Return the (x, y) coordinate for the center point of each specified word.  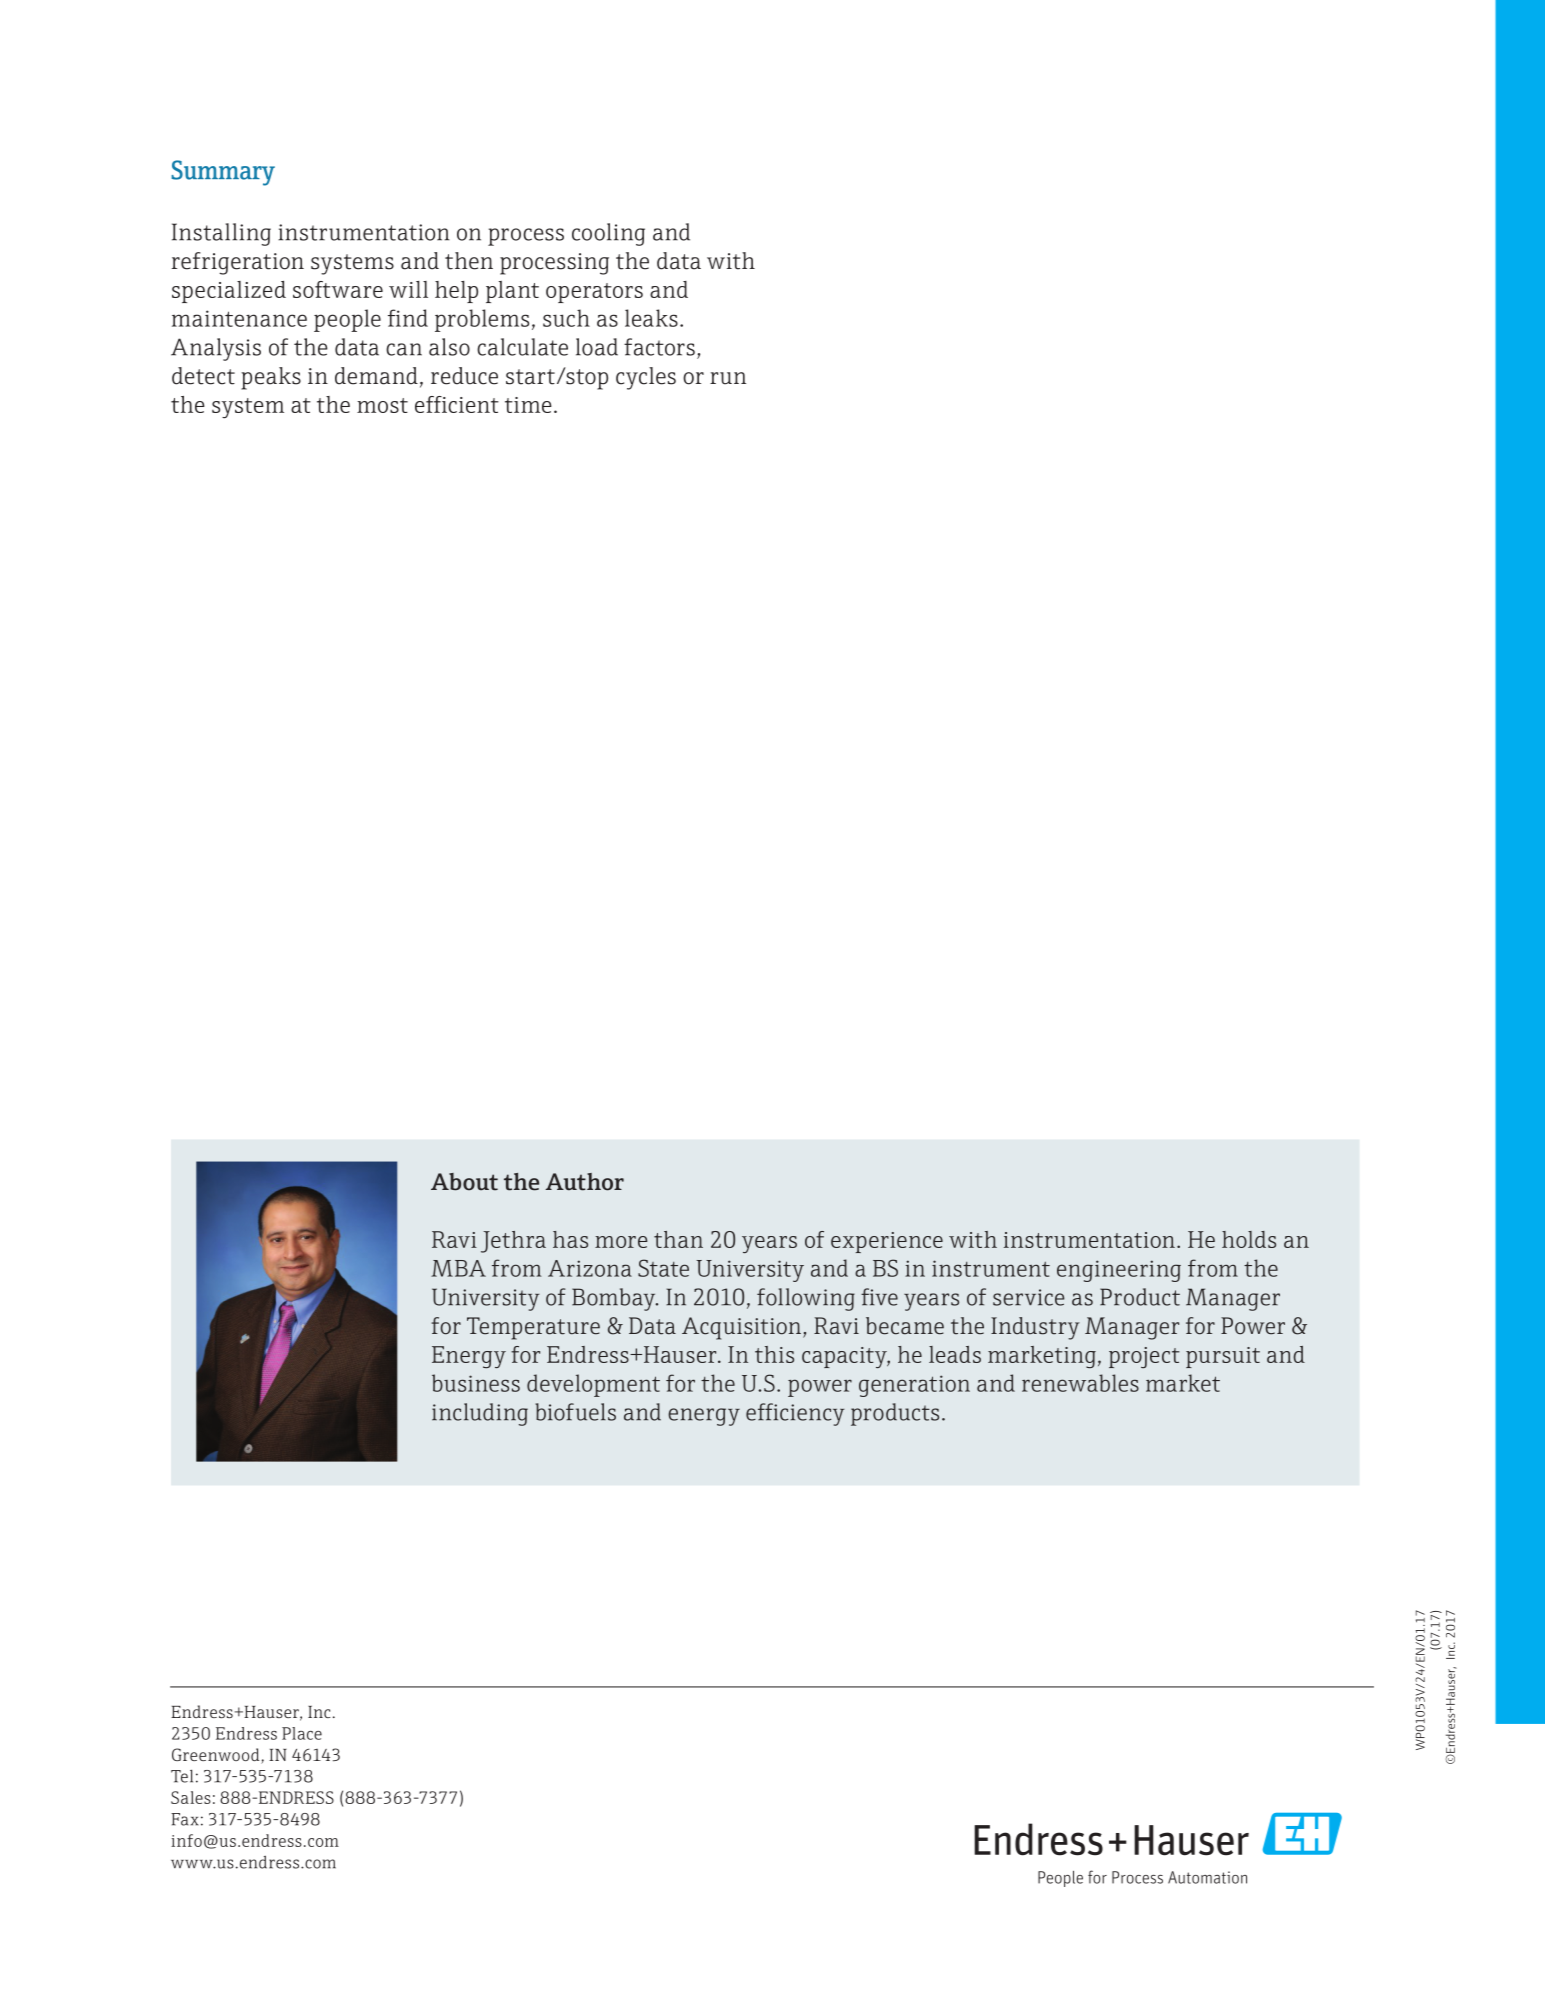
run (728, 378)
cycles (646, 378)
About (464, 1182)
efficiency (795, 1414)
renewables (1080, 1383)
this (774, 1354)
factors (659, 347)
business (476, 1383)
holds (1249, 1239)
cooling (608, 234)
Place (302, 1733)
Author (584, 1182)
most (382, 405)
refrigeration (238, 263)
